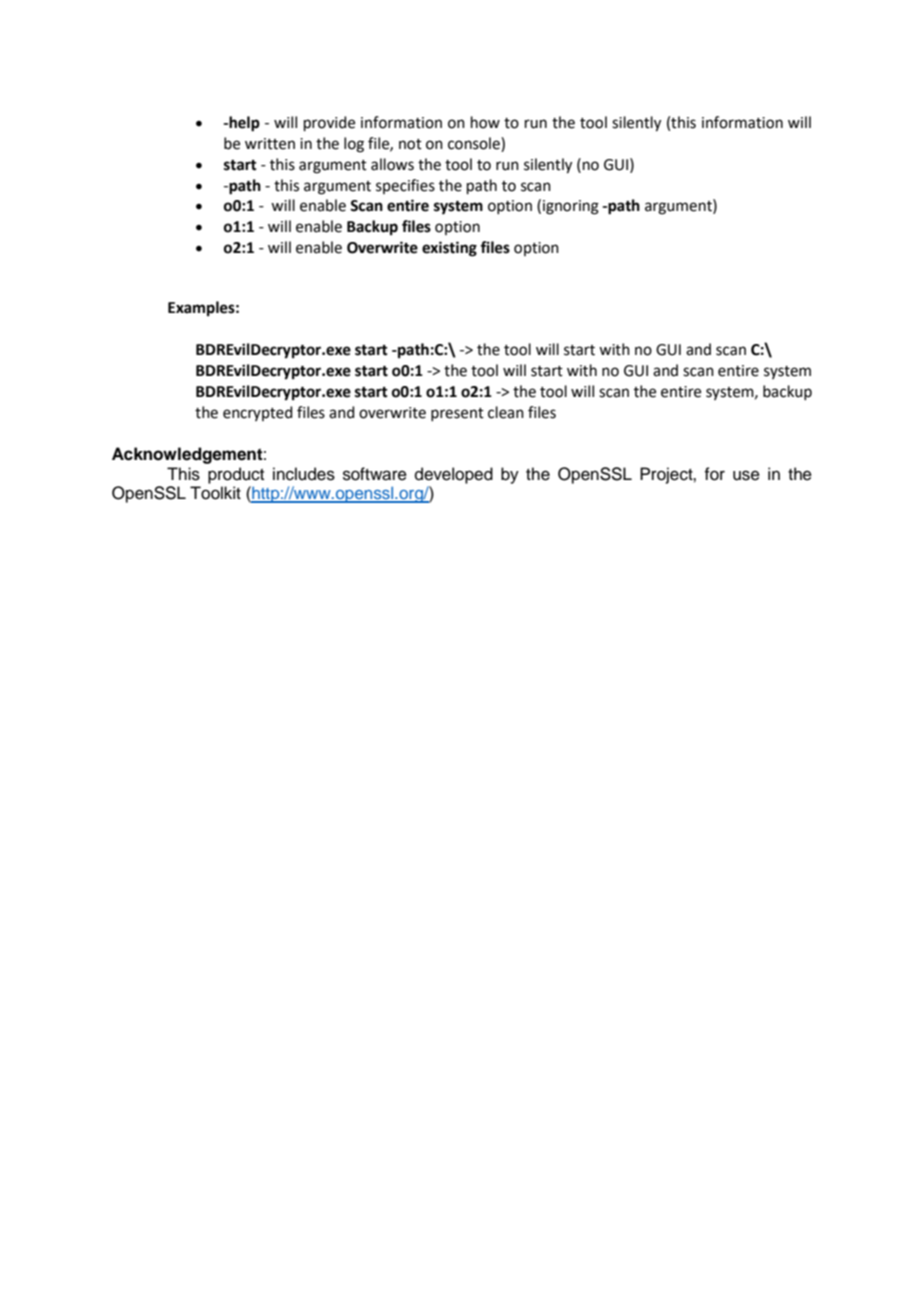  Describe the element at coordinates (475, 143) in the page. I see `console` at that location.
